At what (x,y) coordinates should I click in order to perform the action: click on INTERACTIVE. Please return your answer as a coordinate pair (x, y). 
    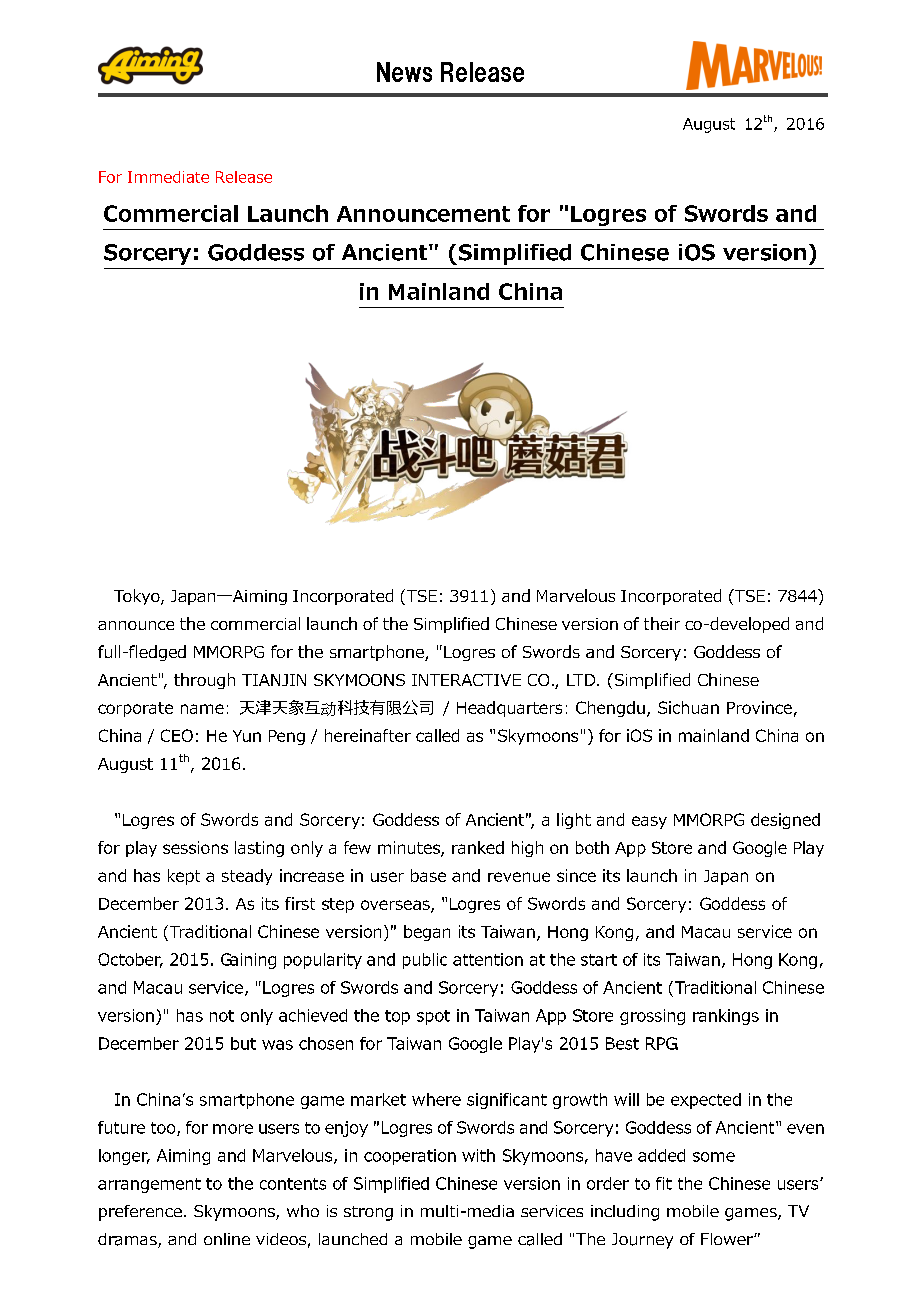
    Looking at the image, I should click on (466, 680).
